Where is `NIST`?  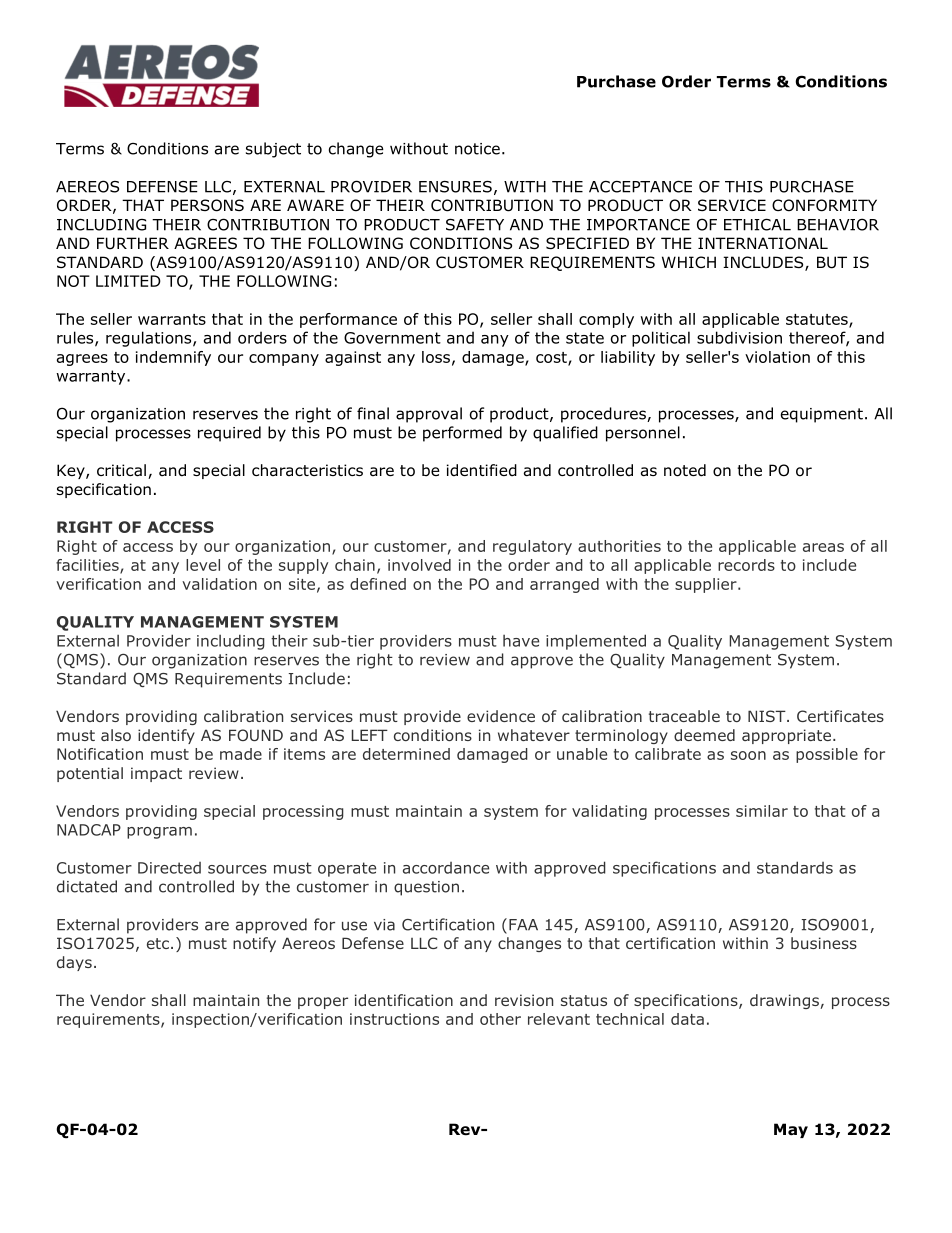 NIST is located at coordinates (768, 716).
